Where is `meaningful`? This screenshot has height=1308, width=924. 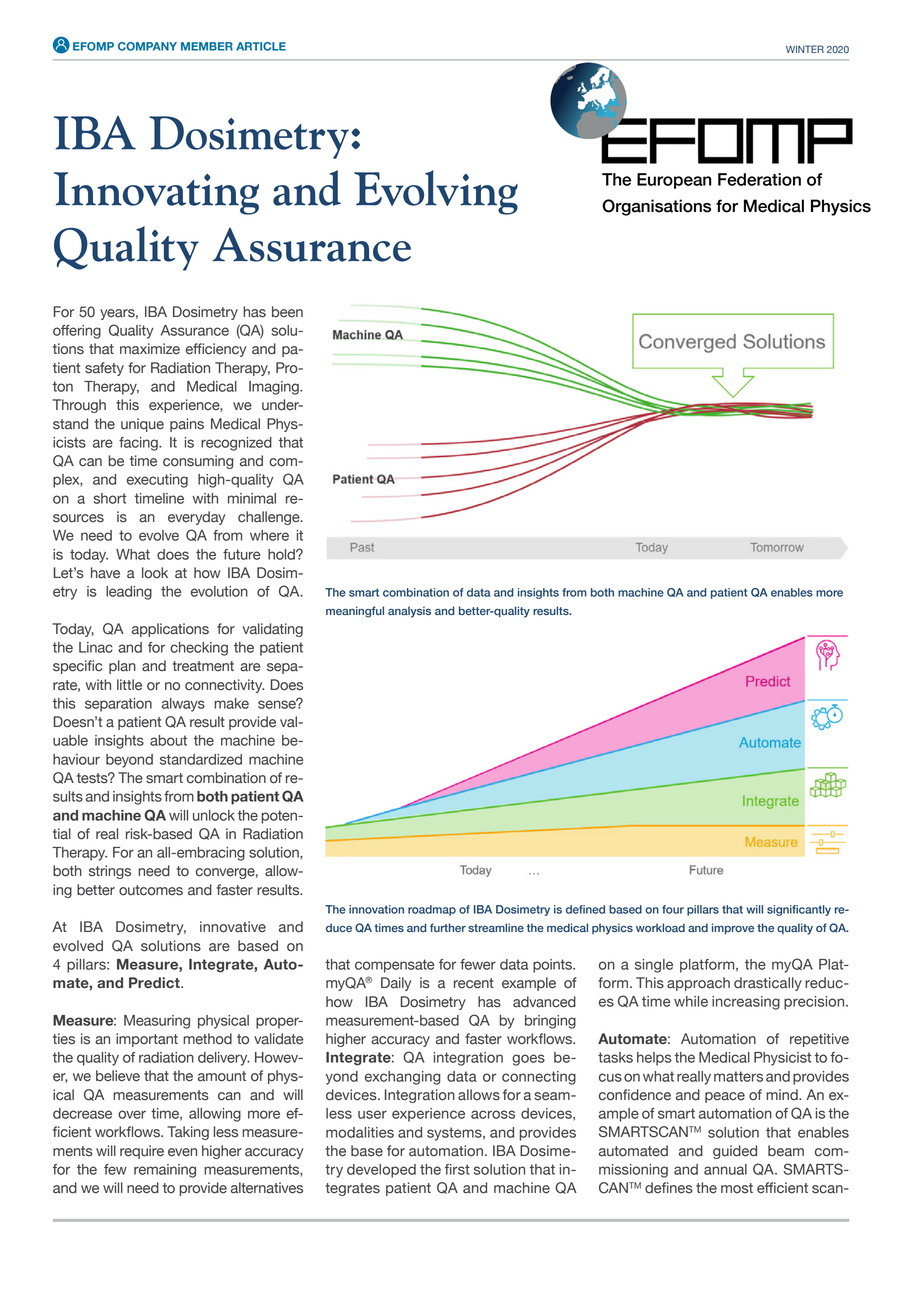 meaningful is located at coordinates (355, 612).
